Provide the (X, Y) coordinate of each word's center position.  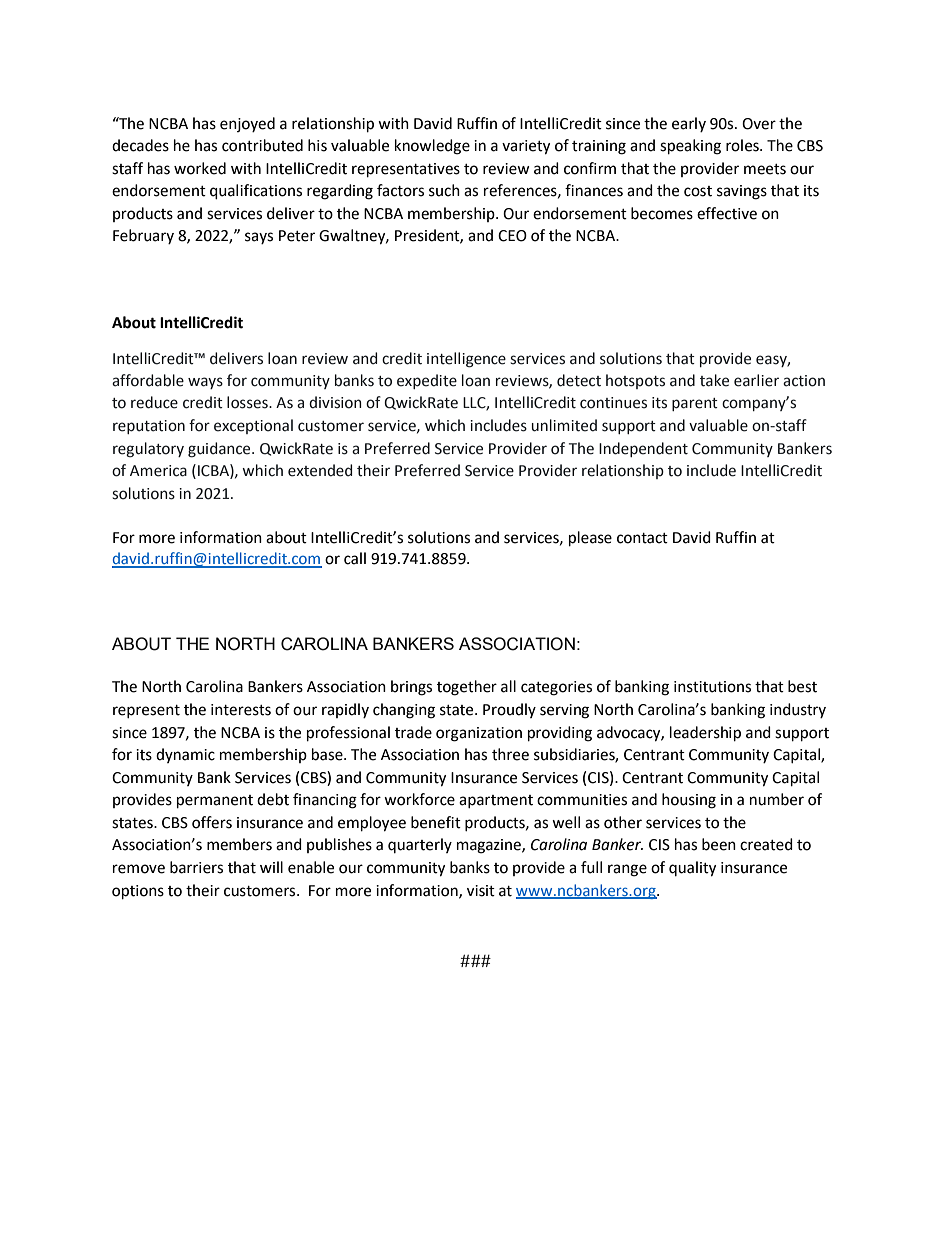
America (158, 471)
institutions (712, 687)
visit (481, 891)
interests (241, 710)
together (467, 688)
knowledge (432, 147)
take (714, 380)
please (590, 539)
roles (743, 145)
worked (200, 168)
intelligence (466, 360)
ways (205, 383)
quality (692, 869)
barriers (196, 867)
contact (642, 538)
